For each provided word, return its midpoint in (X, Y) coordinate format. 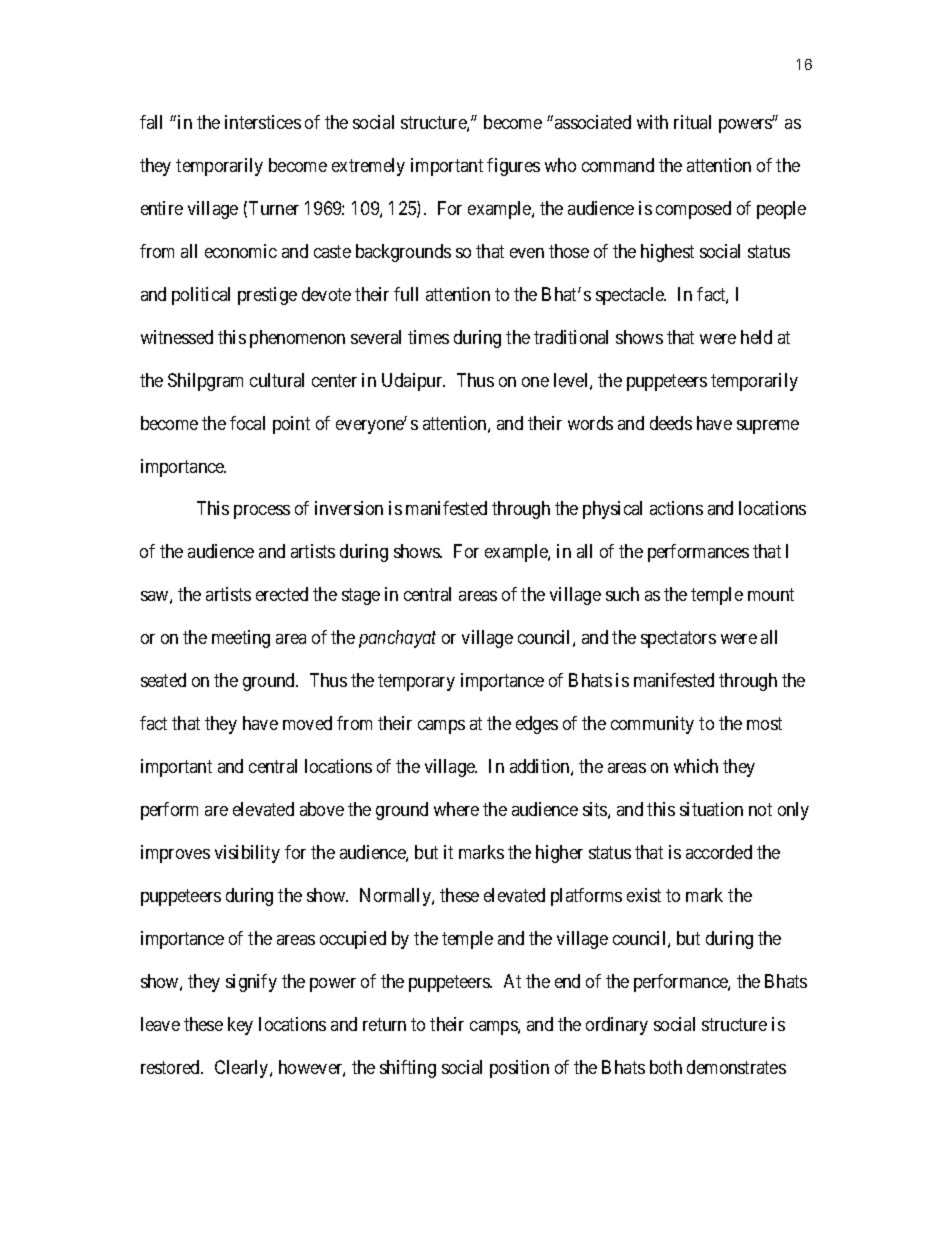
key (240, 1026)
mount (771, 595)
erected (282, 594)
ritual (692, 122)
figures (513, 167)
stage (361, 597)
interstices (263, 122)
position (519, 1069)
